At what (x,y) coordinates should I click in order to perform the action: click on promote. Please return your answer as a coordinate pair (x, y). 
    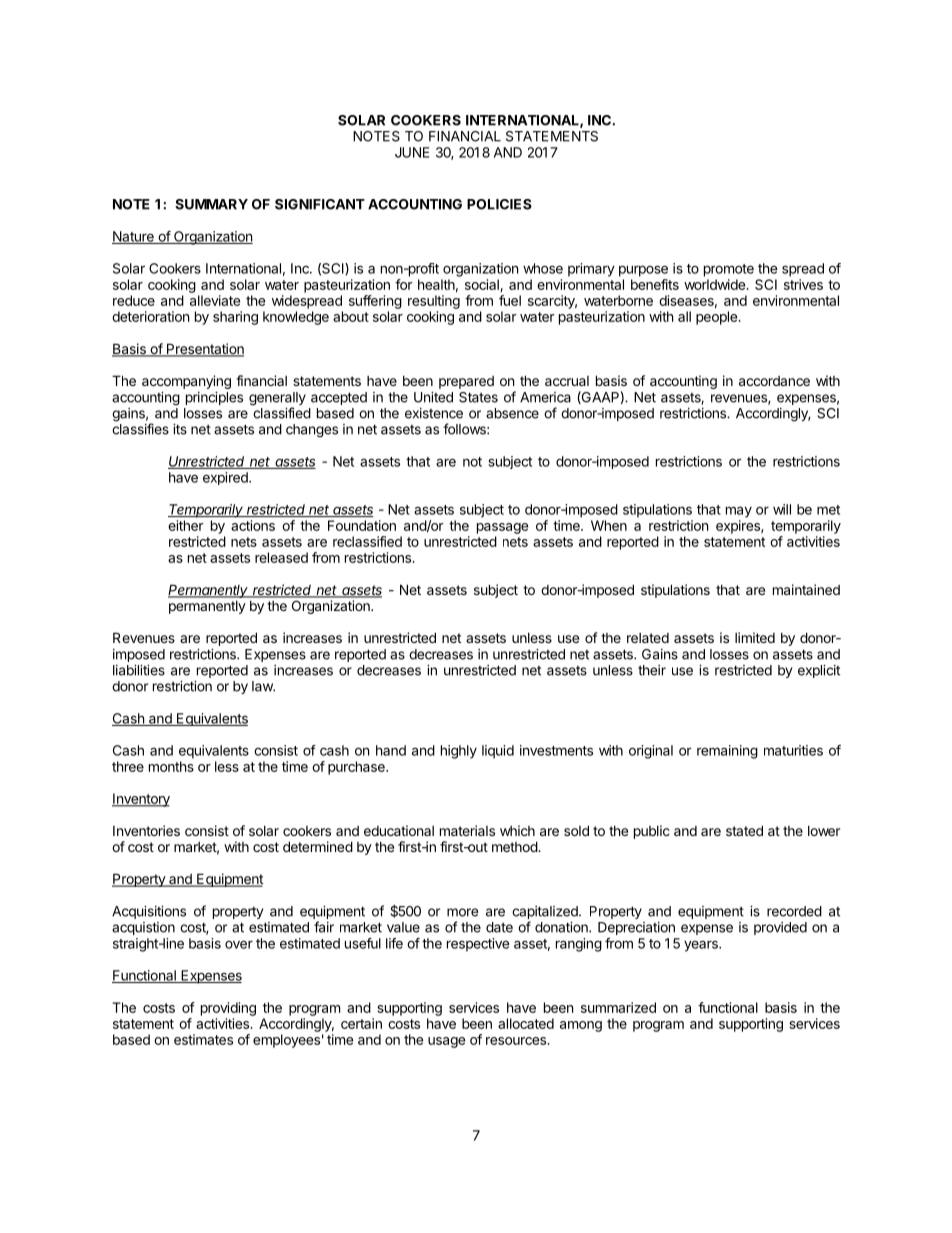
    Looking at the image, I should click on (729, 270).
